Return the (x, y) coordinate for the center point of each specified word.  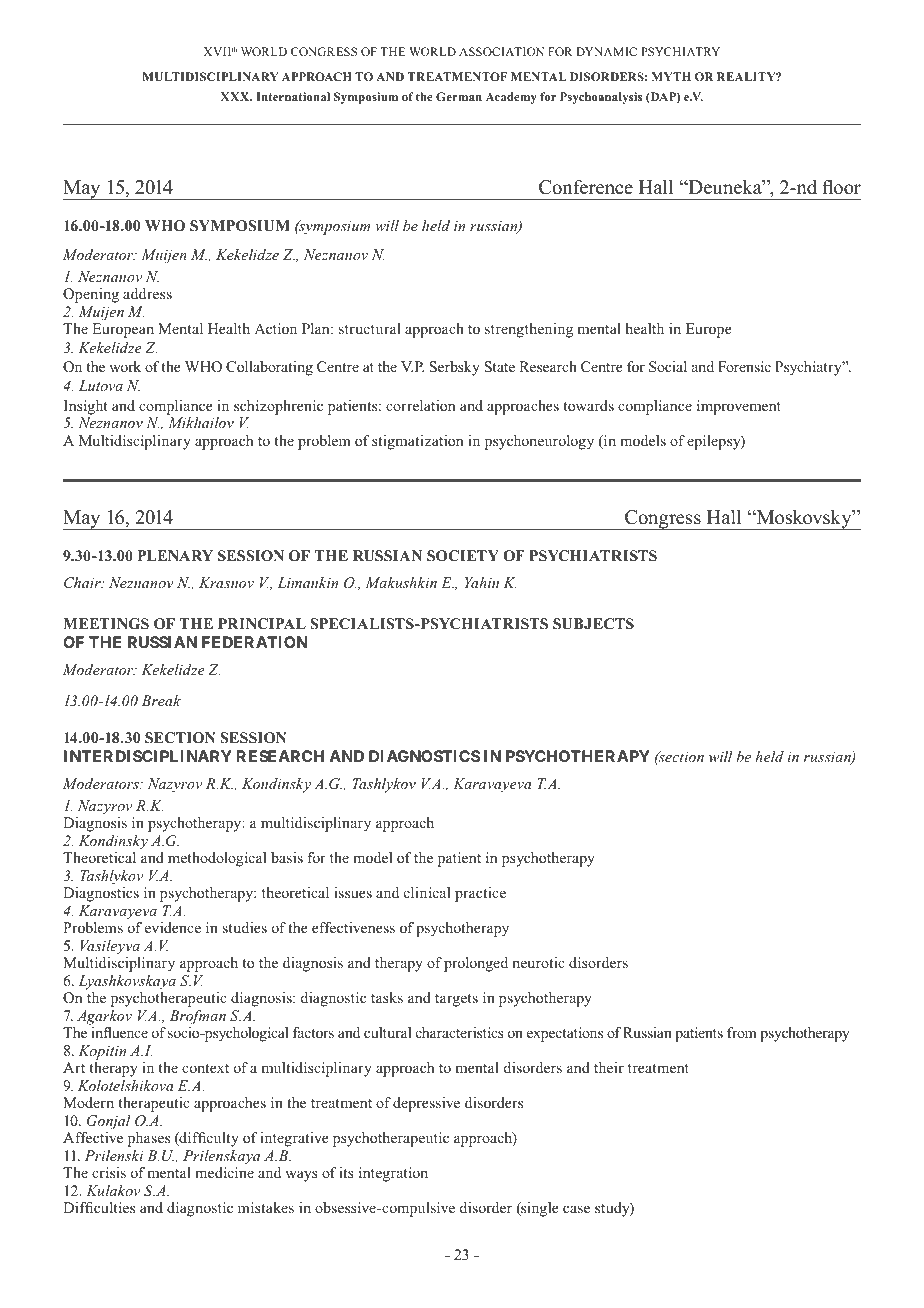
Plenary (175, 555)
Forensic (744, 366)
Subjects (593, 624)
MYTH (671, 76)
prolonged (476, 964)
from (742, 1032)
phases (149, 1139)
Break (161, 700)
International (293, 96)
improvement (739, 407)
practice (480, 894)
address (147, 293)
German (459, 96)
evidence (173, 927)
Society (463, 556)
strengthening (529, 330)
